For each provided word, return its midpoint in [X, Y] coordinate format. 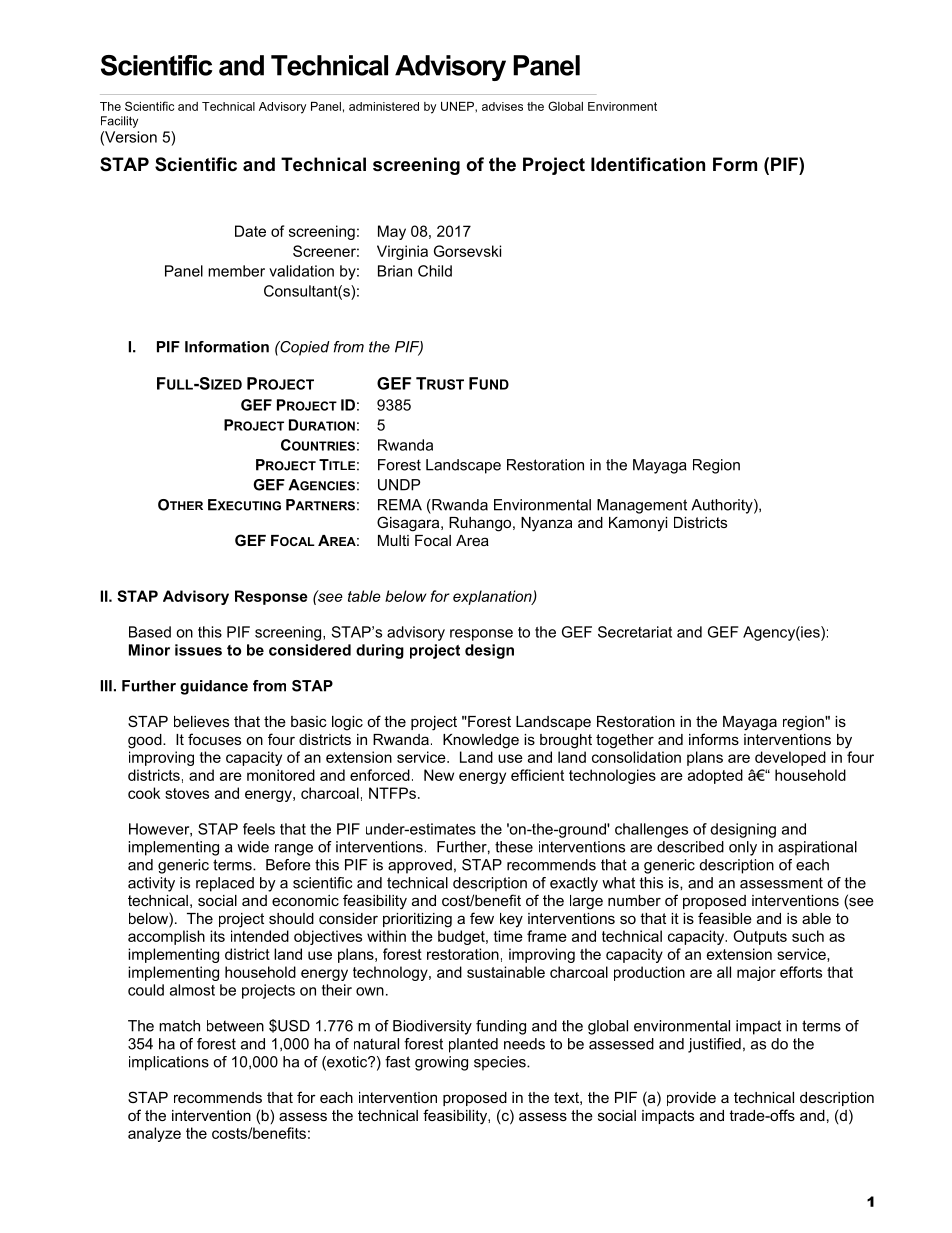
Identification [648, 164]
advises [502, 106]
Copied [304, 348]
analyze [154, 1134]
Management [642, 506]
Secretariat [635, 632]
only [743, 848]
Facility [119, 122]
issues [198, 650]
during [380, 651]
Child [435, 271]
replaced [225, 884]
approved [420, 866]
